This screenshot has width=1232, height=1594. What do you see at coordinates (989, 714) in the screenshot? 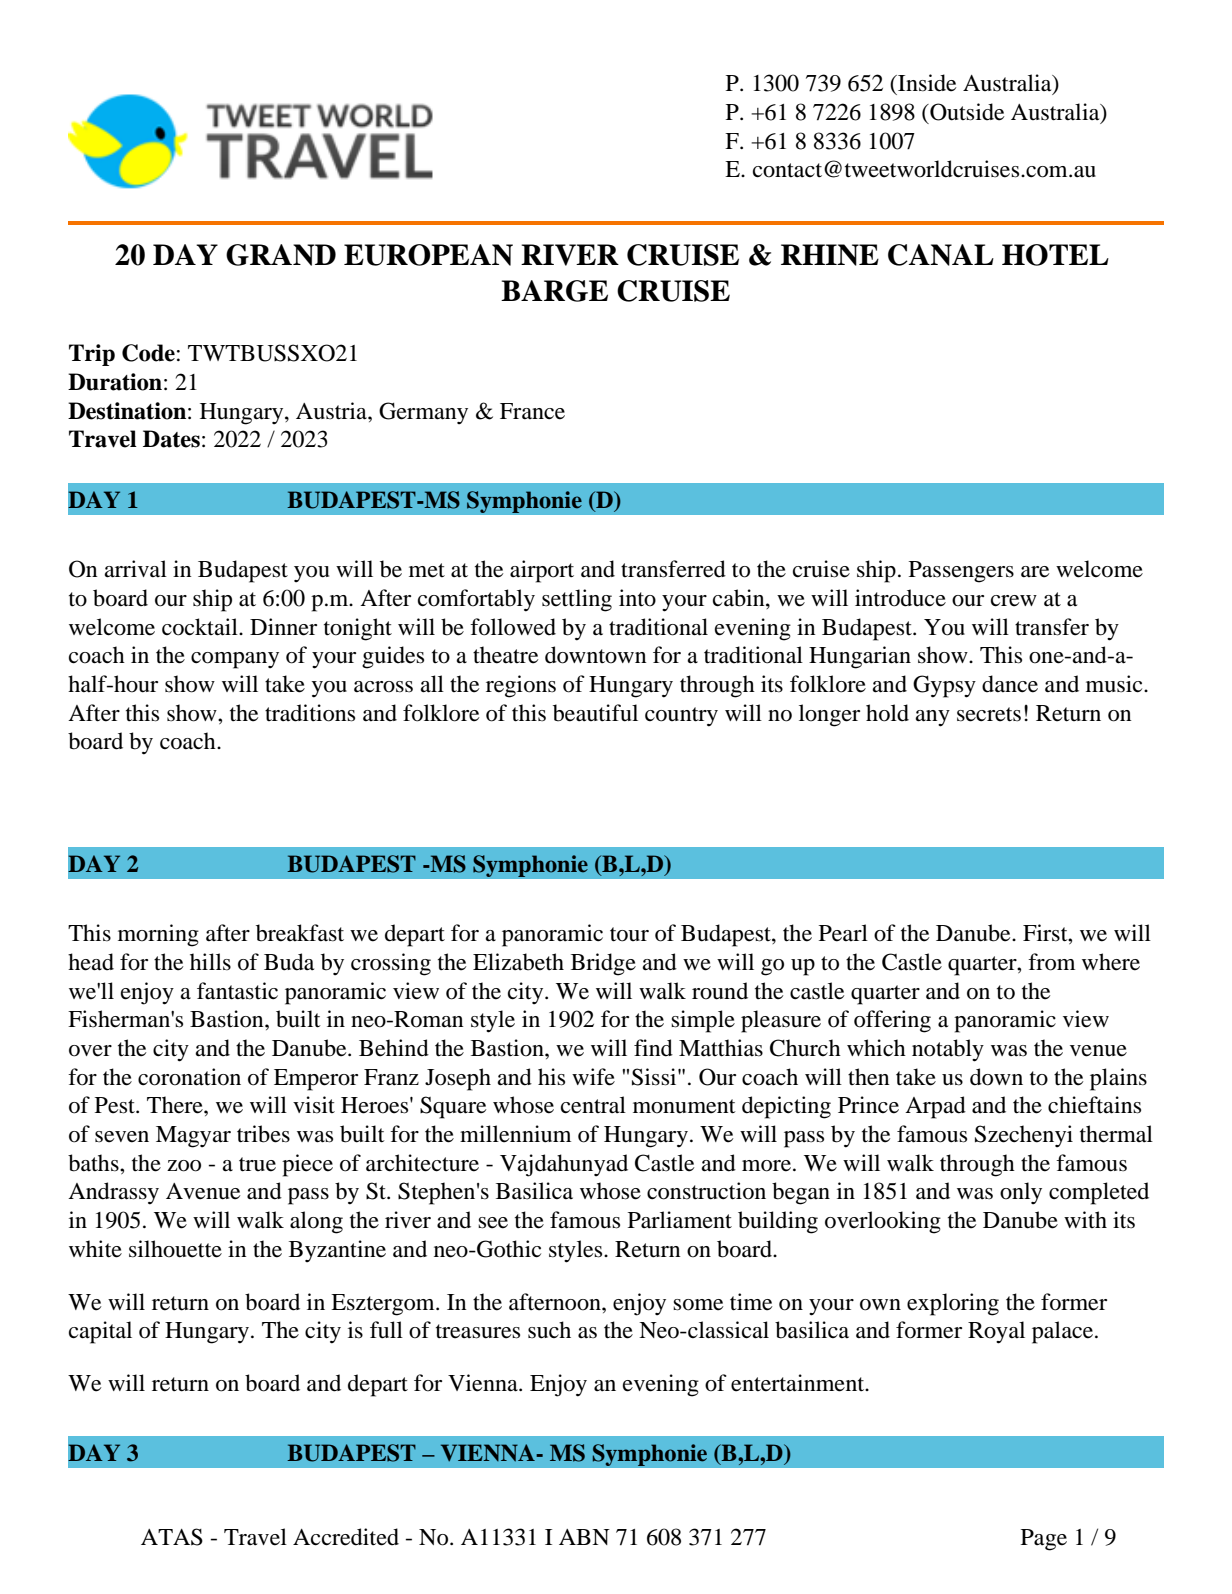
I see `secrets` at bounding box center [989, 714].
